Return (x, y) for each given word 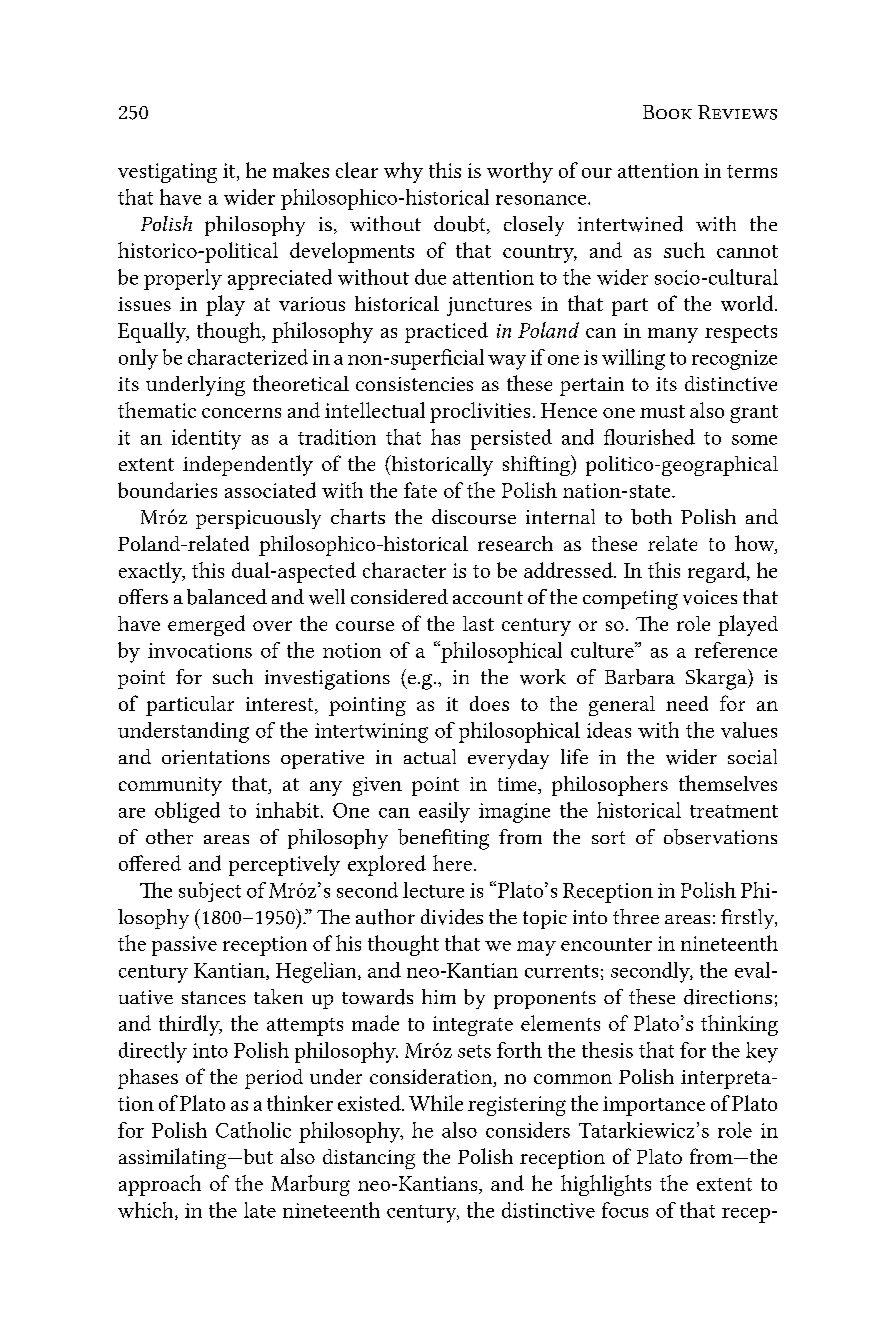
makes (301, 170)
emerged (206, 625)
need (687, 703)
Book (667, 112)
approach (160, 1185)
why (403, 172)
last (478, 623)
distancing (369, 1159)
